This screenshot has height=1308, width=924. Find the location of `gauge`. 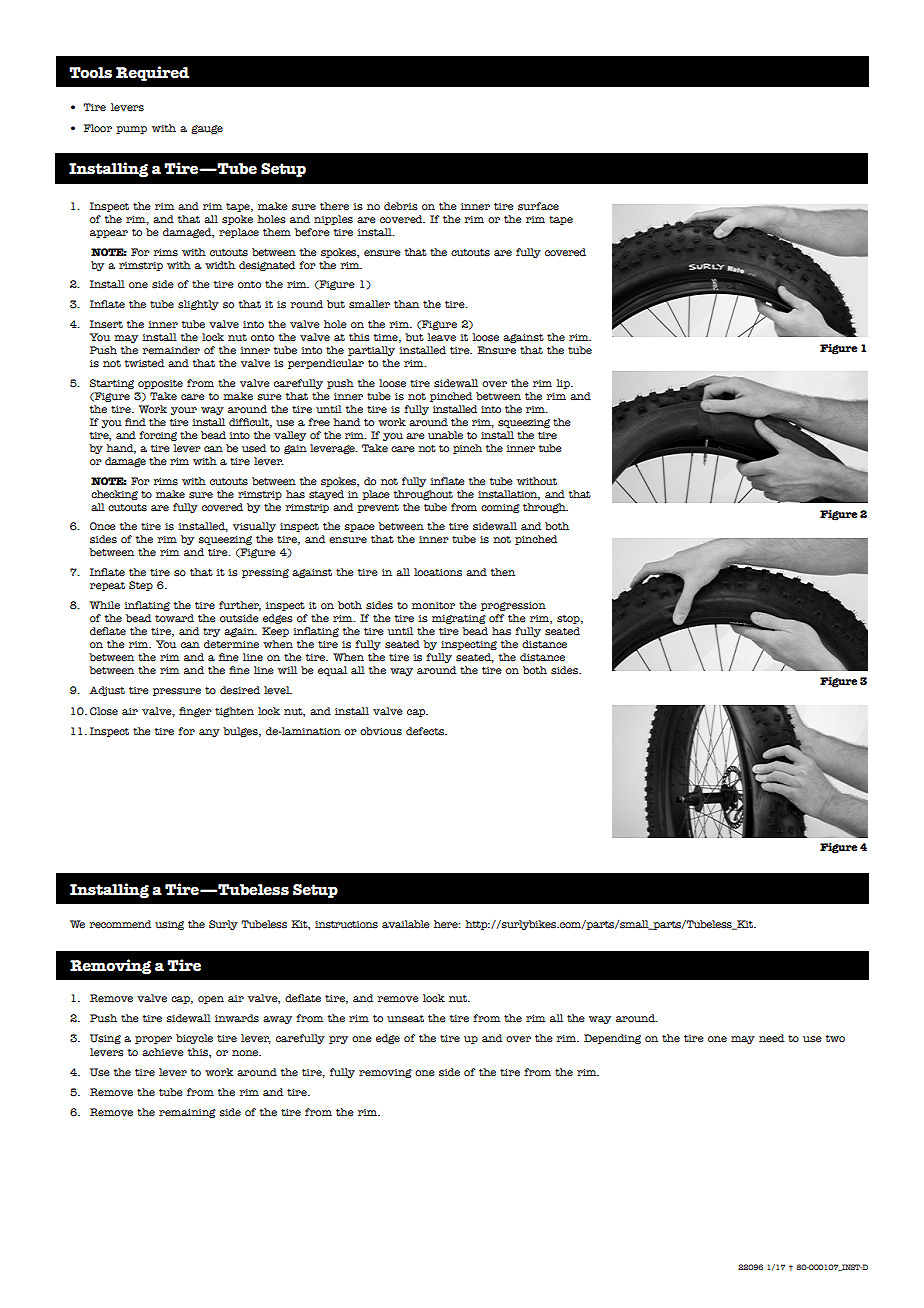

gauge is located at coordinates (207, 129).
